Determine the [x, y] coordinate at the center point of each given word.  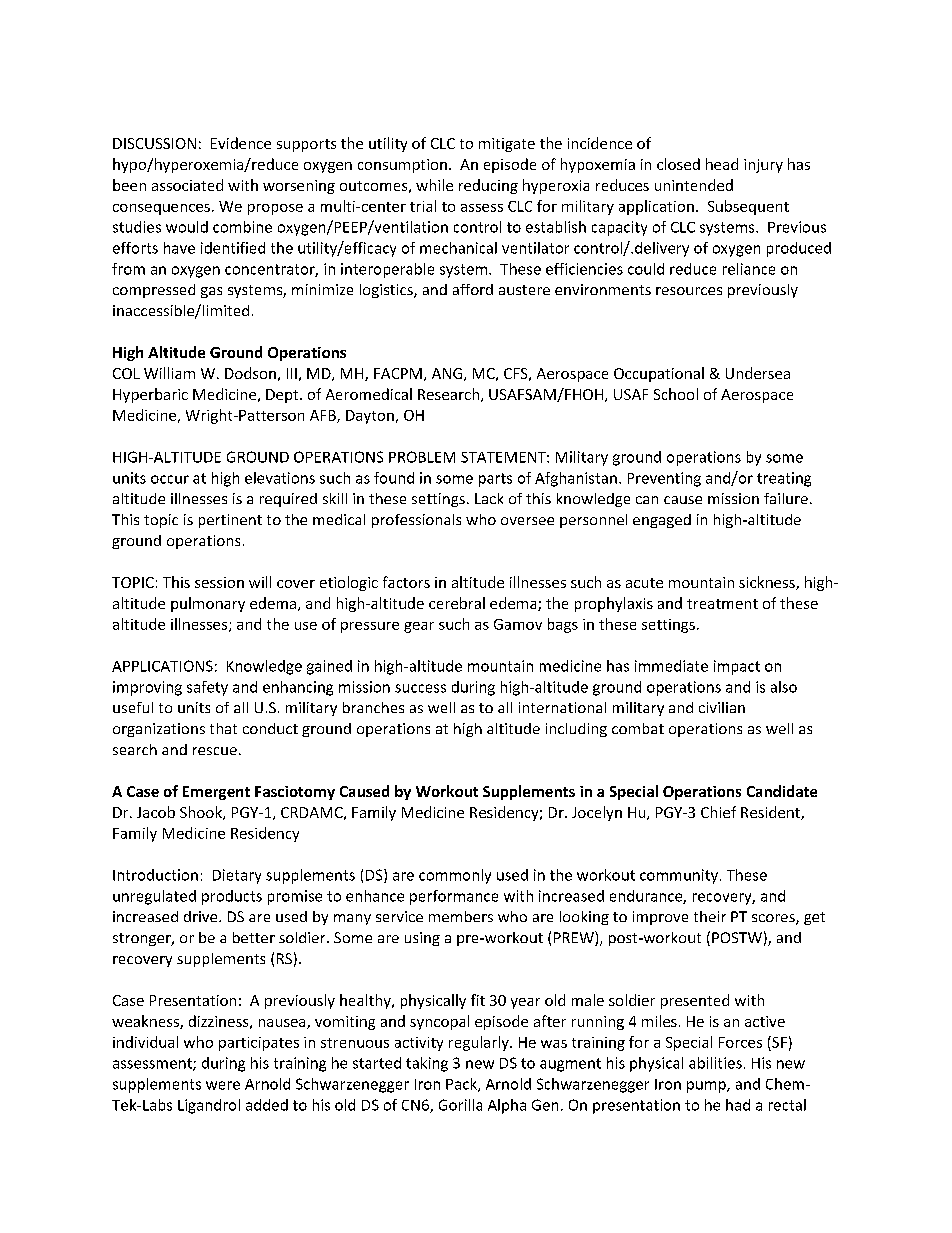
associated [187, 185]
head [722, 164]
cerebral [457, 603]
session [219, 582]
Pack [462, 1085]
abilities [715, 1063]
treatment [722, 604]
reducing [488, 186]
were [223, 1085]
